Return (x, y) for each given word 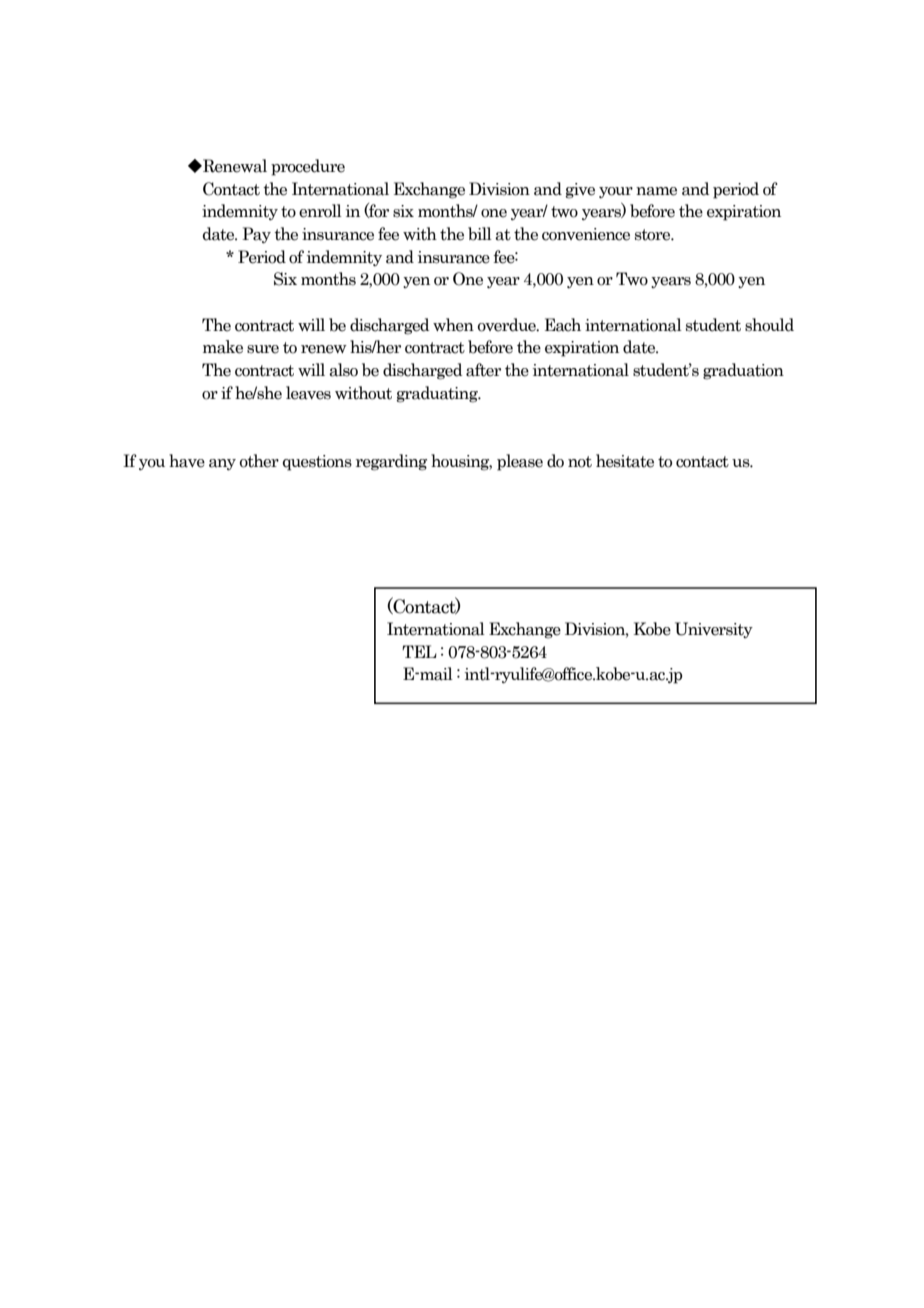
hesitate (625, 461)
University (714, 630)
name (656, 191)
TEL (419, 651)
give (580, 191)
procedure (308, 167)
